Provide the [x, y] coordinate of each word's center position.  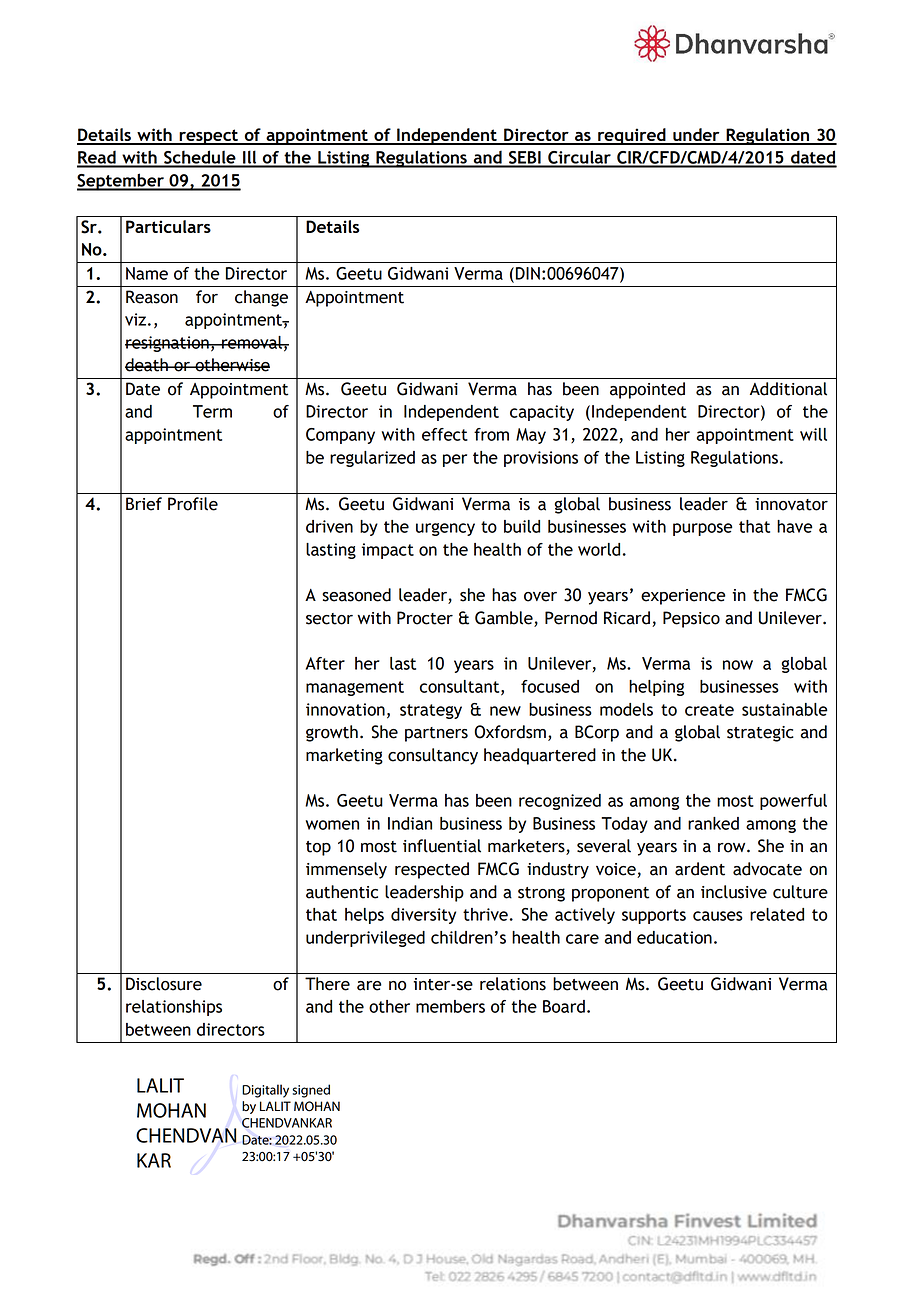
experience [683, 597]
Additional [788, 389]
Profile [193, 504]
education [674, 937]
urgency [445, 529]
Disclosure [164, 984]
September [121, 182]
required [632, 136]
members [450, 1006]
